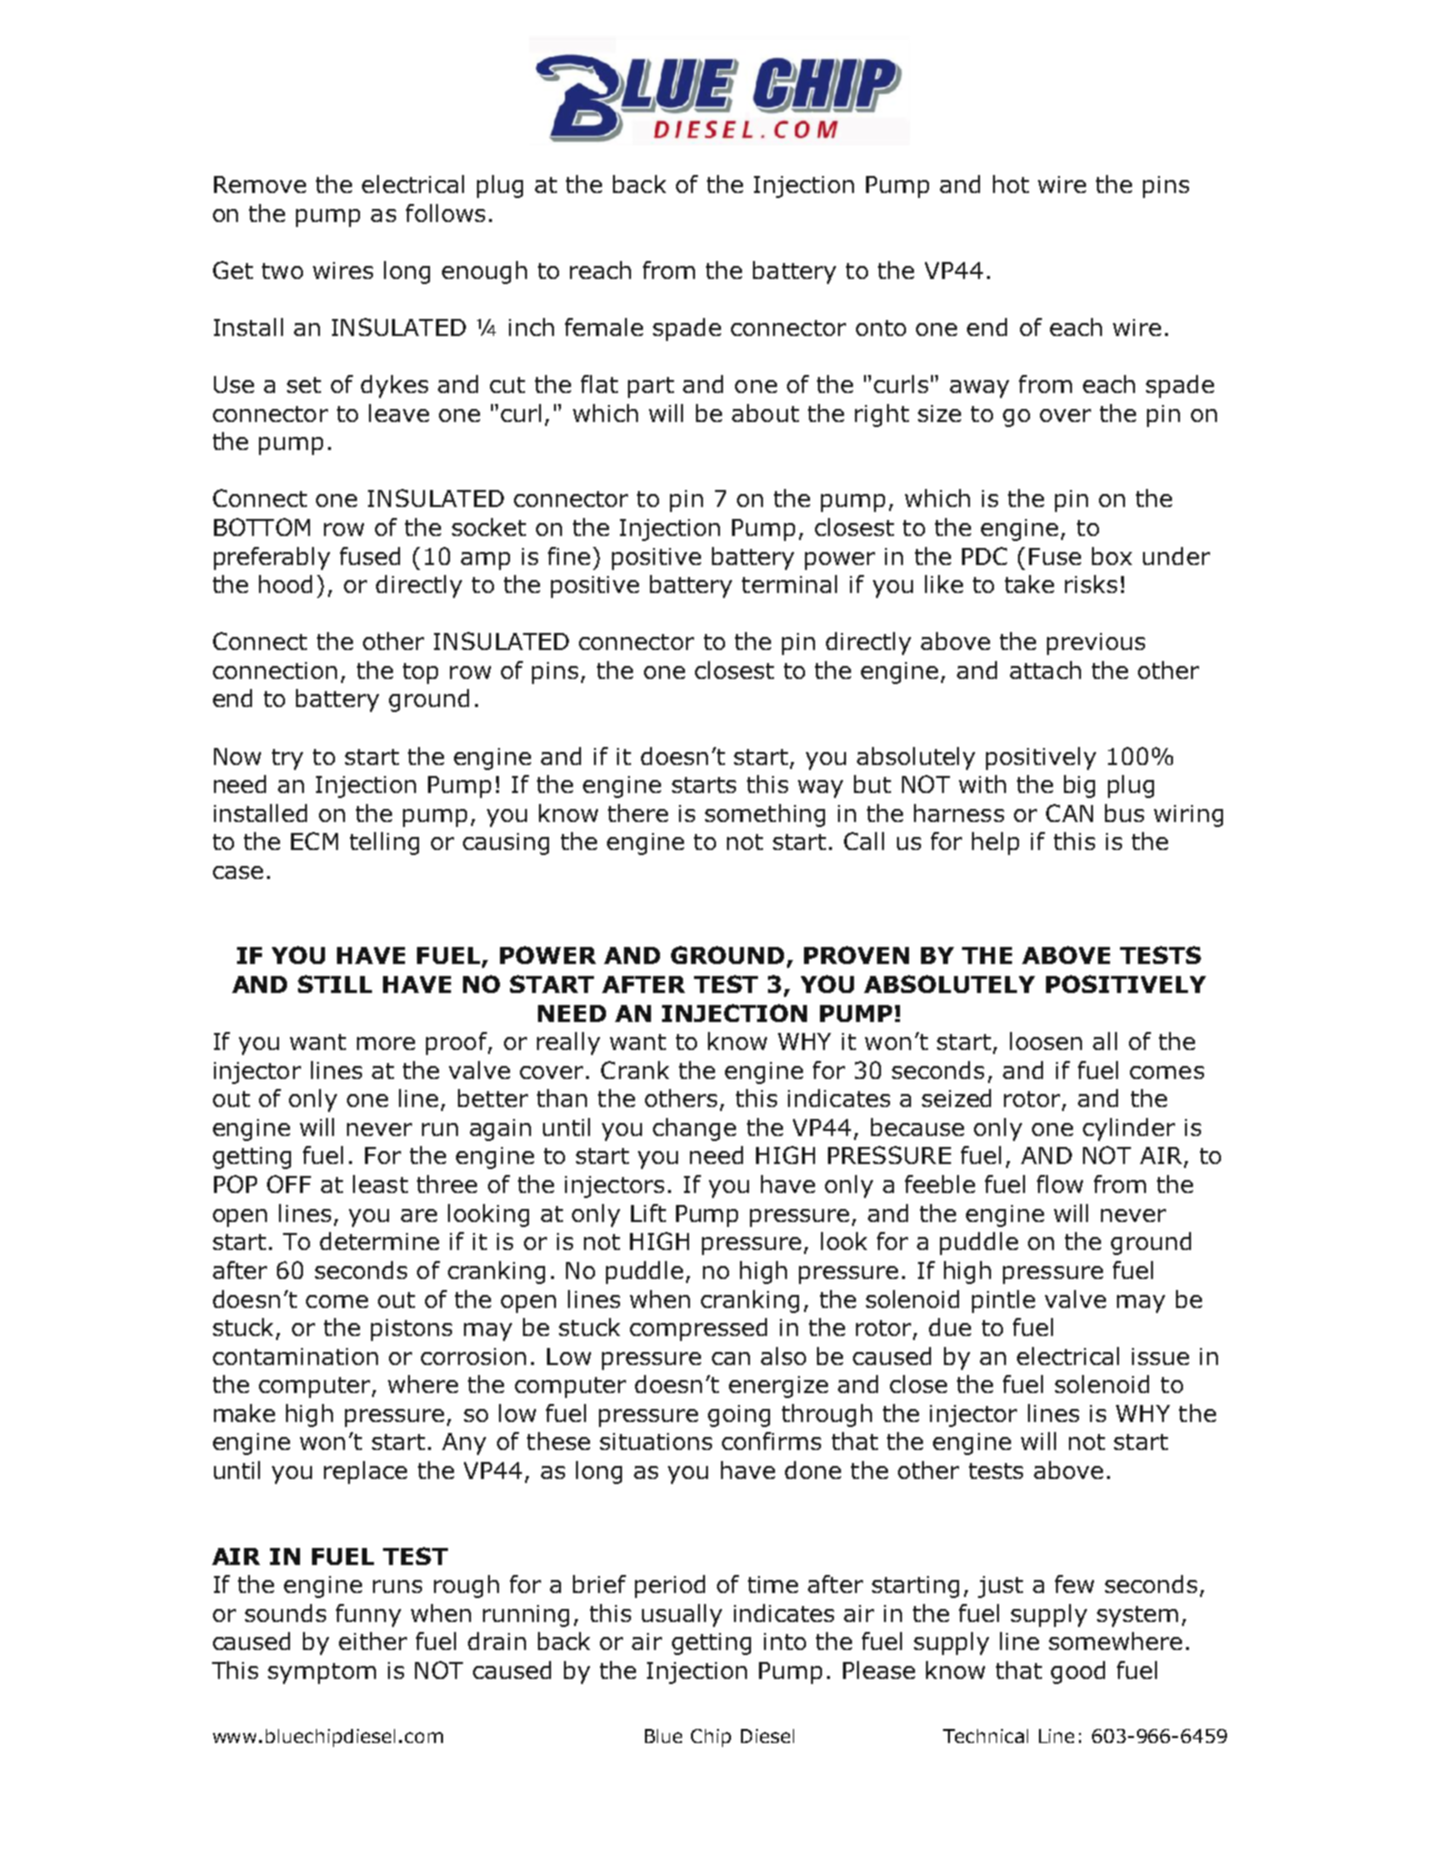 The image size is (1439, 1862). What do you see at coordinates (1078, 1672) in the page?
I see `good` at bounding box center [1078, 1672].
